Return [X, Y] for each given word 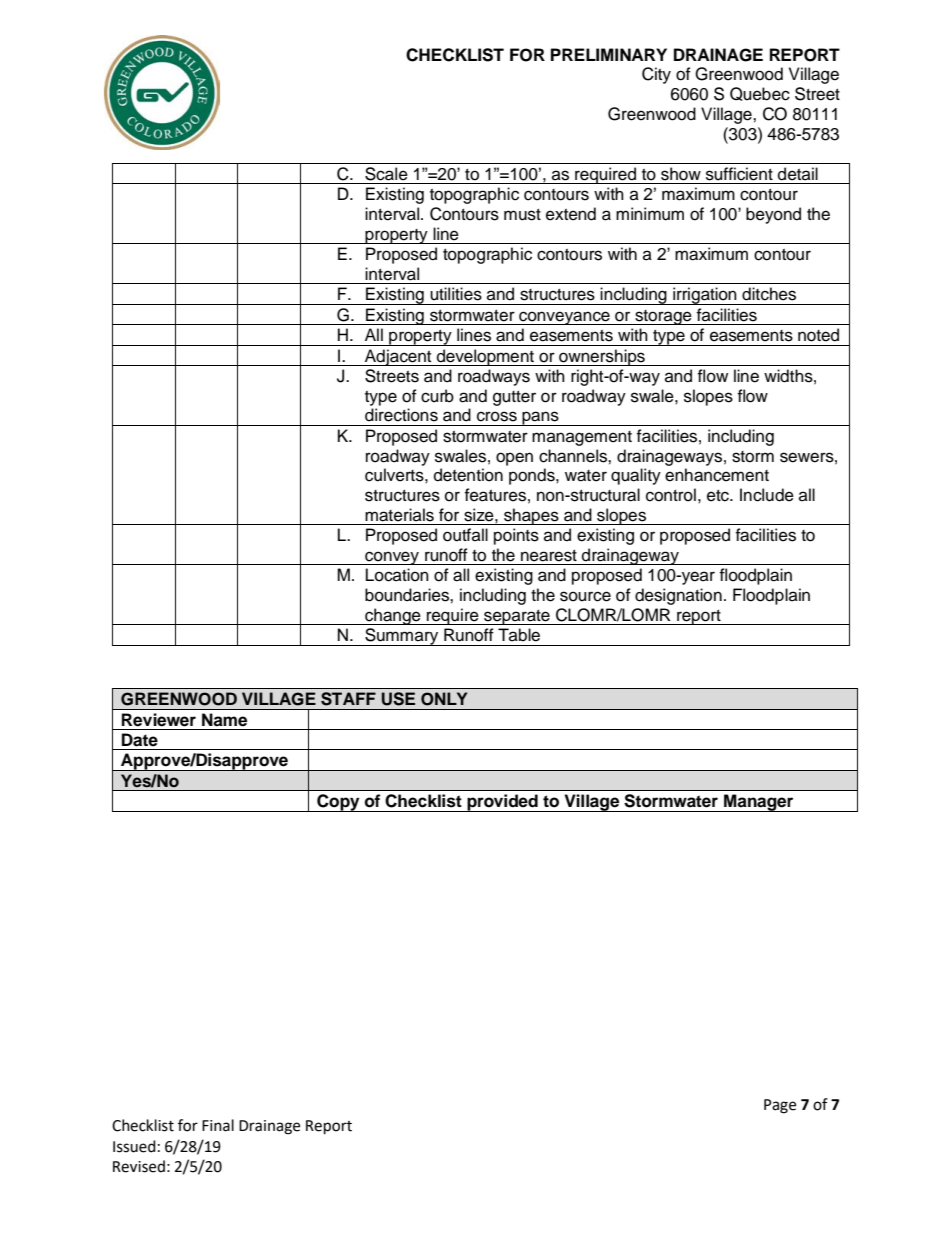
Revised [139, 1166]
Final [218, 1125]
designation [678, 596]
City [656, 75]
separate [517, 617]
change [393, 616]
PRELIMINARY [609, 54]
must [522, 215]
